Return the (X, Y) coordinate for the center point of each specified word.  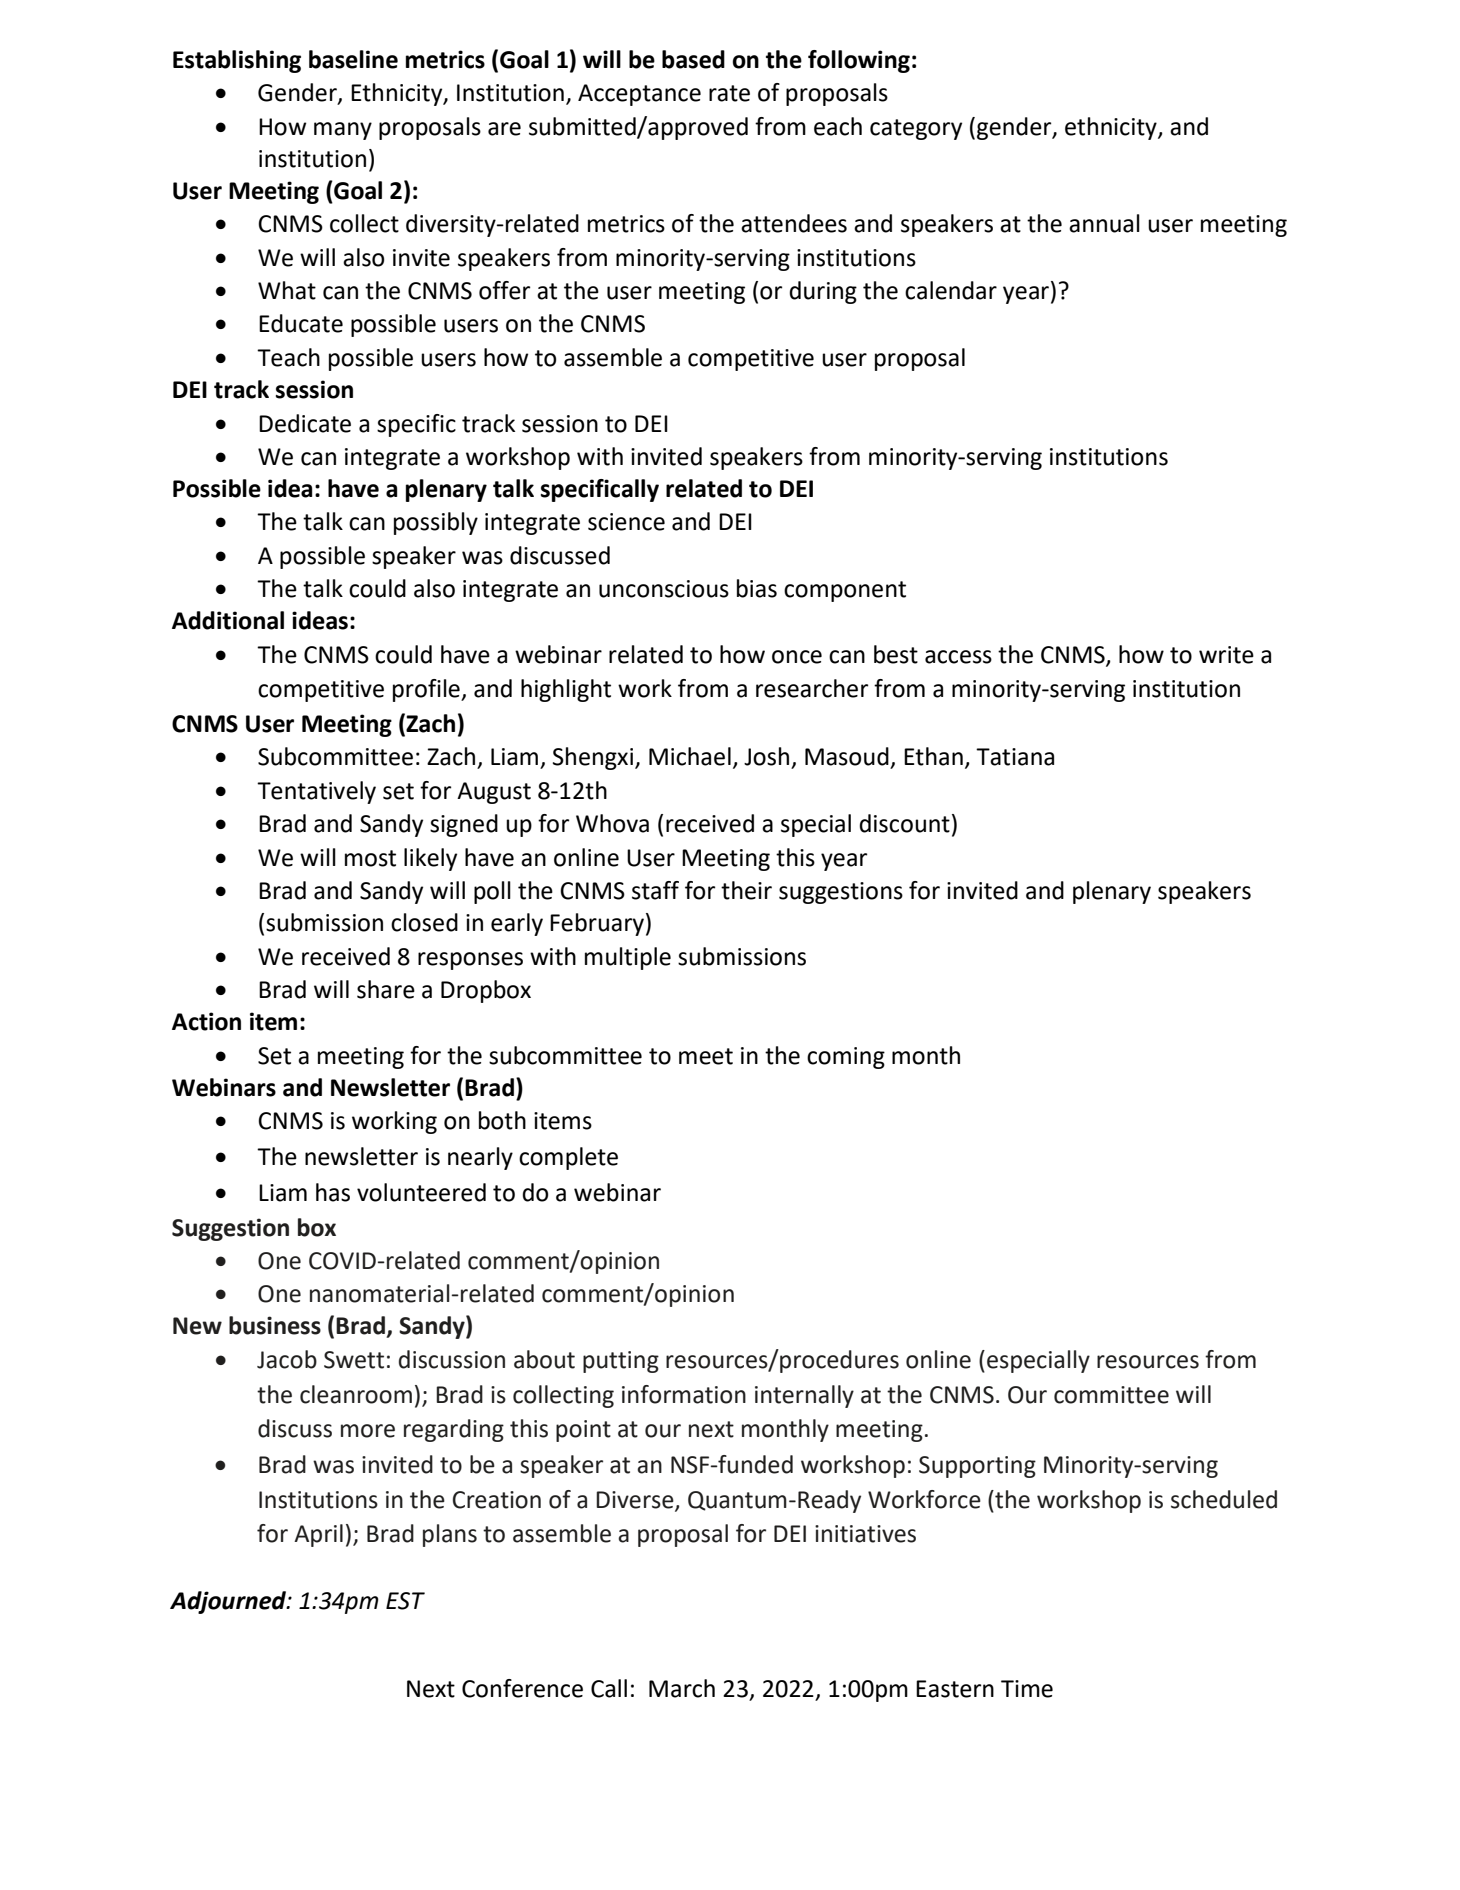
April (318, 1535)
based (693, 59)
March (682, 1688)
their (746, 890)
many (343, 131)
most (370, 858)
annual (1104, 223)
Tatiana (1015, 757)
